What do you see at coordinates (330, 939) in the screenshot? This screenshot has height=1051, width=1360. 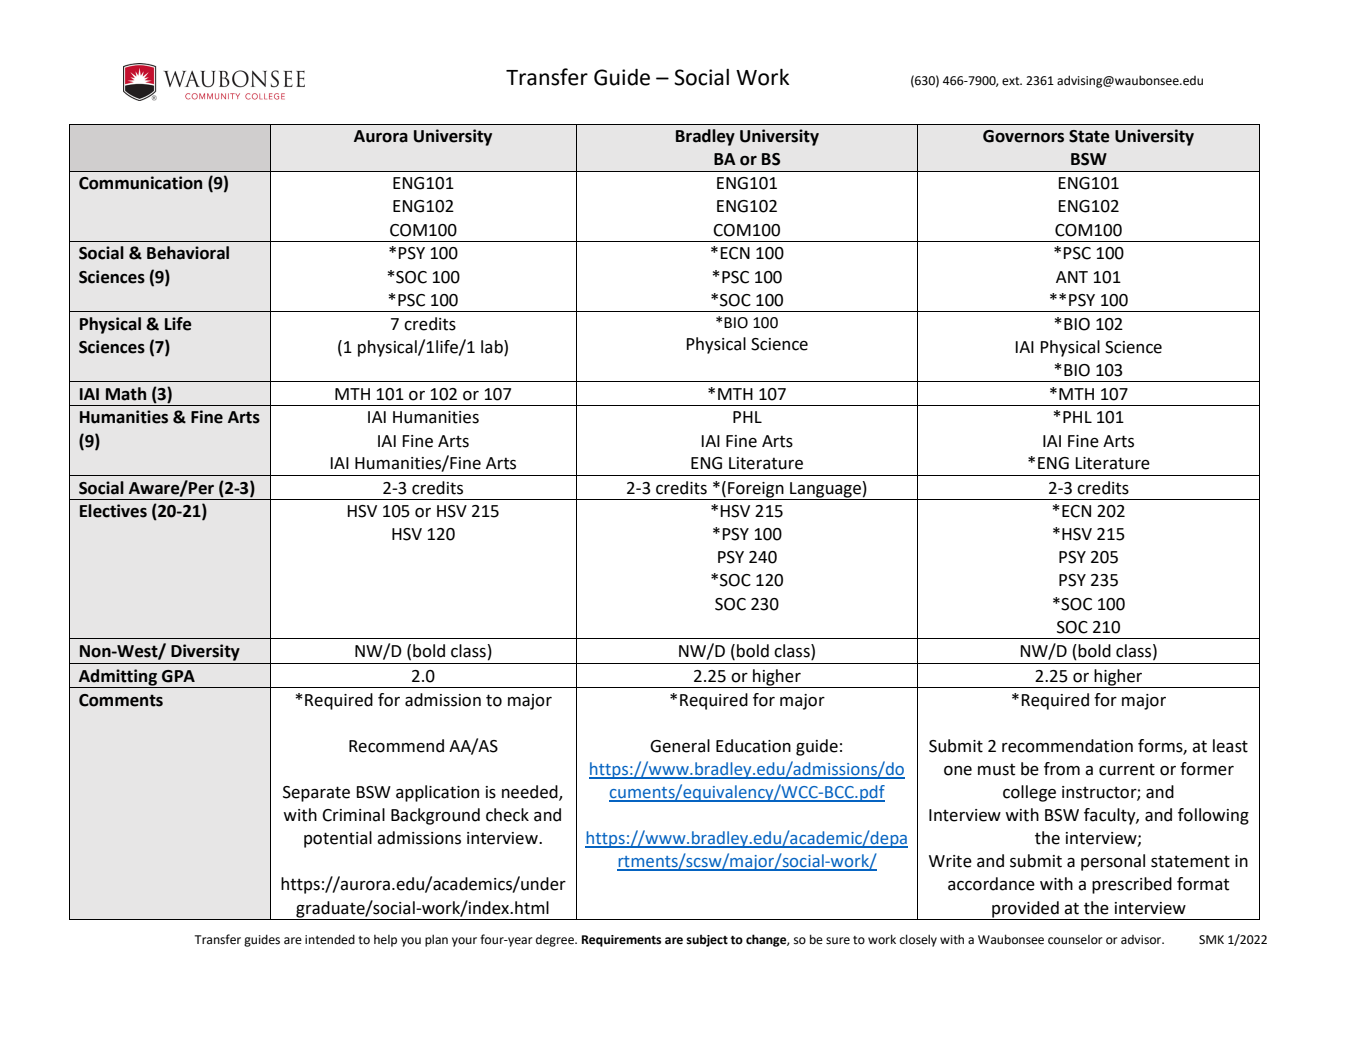 I see `intended` at bounding box center [330, 939].
